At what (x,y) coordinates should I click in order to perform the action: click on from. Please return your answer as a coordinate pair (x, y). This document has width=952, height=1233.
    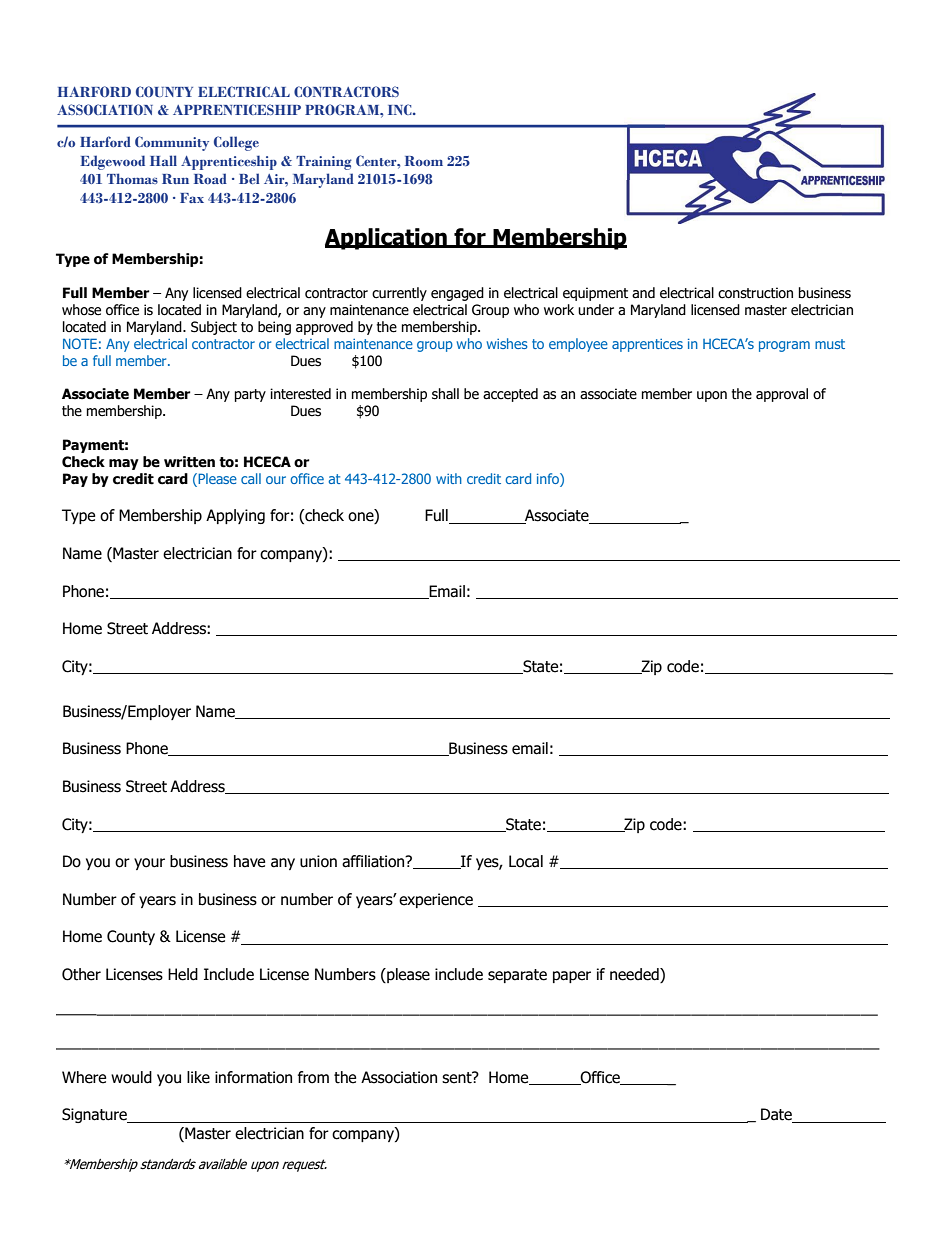
    Looking at the image, I should click on (313, 1077).
